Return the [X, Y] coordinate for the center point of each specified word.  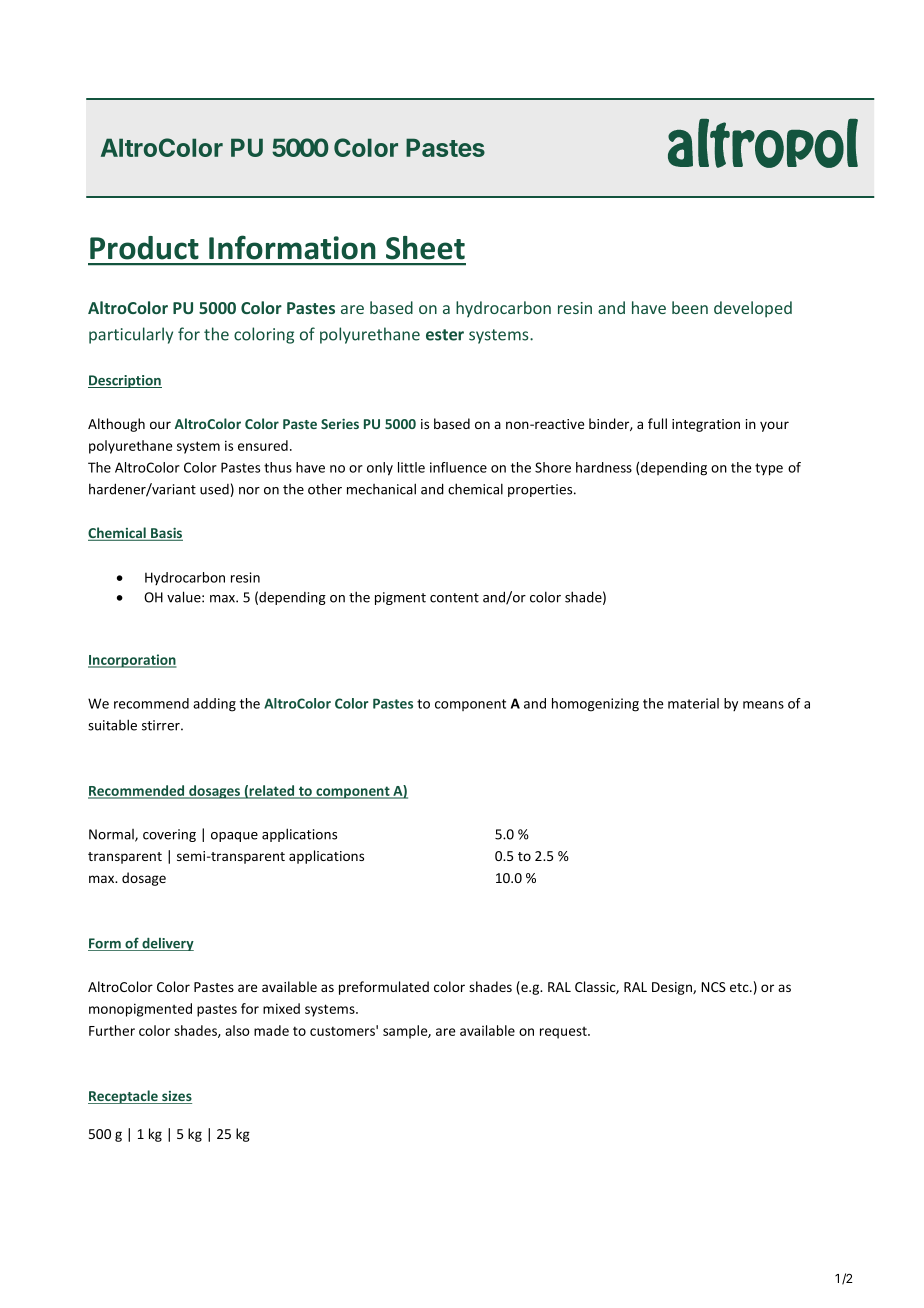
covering [169, 835]
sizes [176, 1097]
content [454, 598]
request [564, 1033]
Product [144, 248]
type [769, 469]
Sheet [425, 248]
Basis [166, 534]
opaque [234, 837]
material [693, 703]
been [690, 307]
